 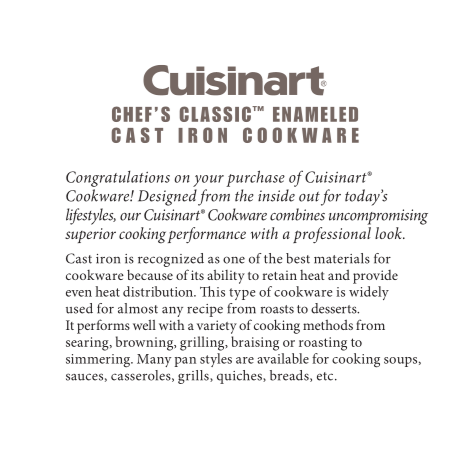 What do you see at coordinates (118, 179) in the image?
I see `Congratulations` at bounding box center [118, 179].
